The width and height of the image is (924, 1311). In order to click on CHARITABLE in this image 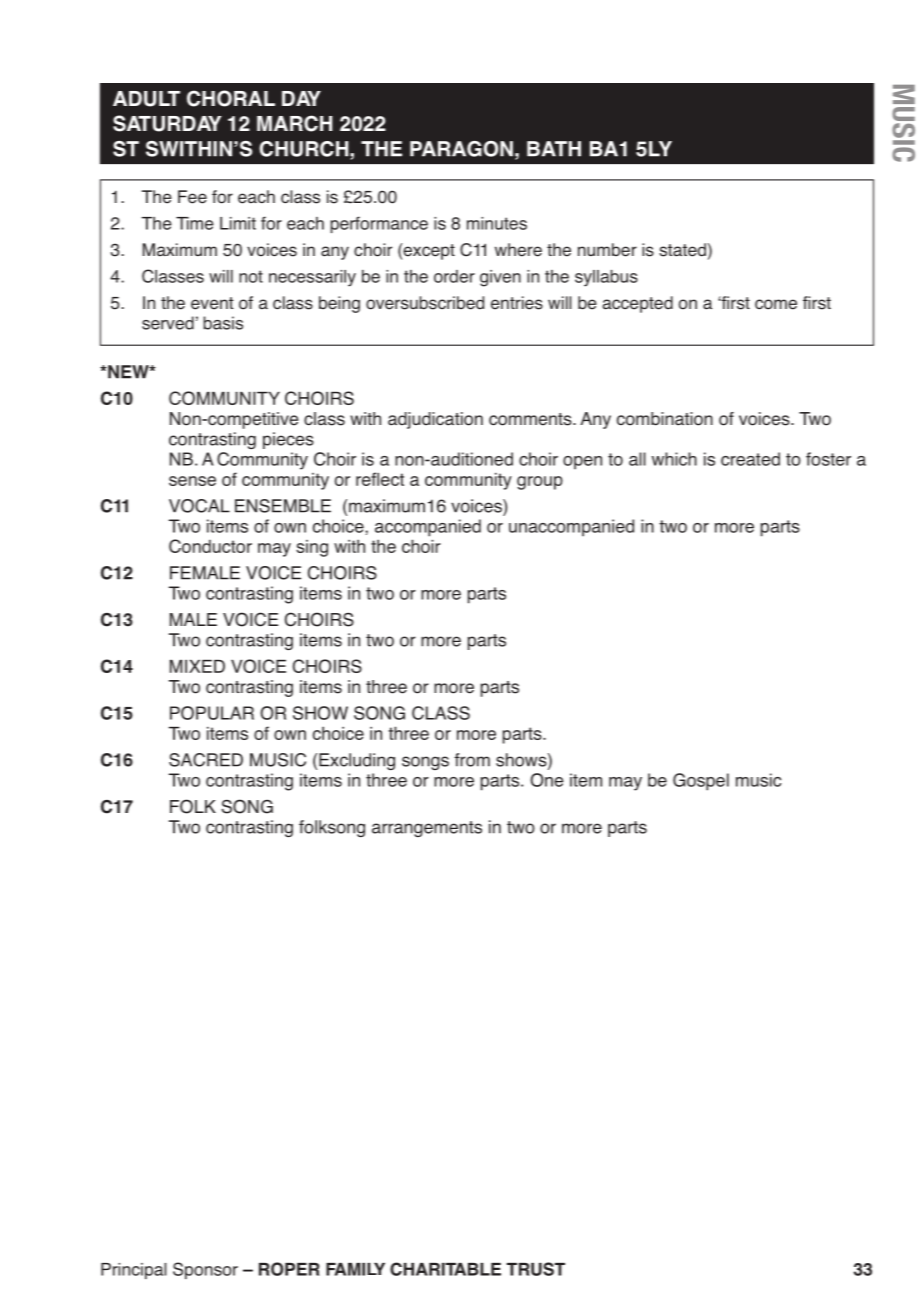, I will do `click(445, 1269)`.
